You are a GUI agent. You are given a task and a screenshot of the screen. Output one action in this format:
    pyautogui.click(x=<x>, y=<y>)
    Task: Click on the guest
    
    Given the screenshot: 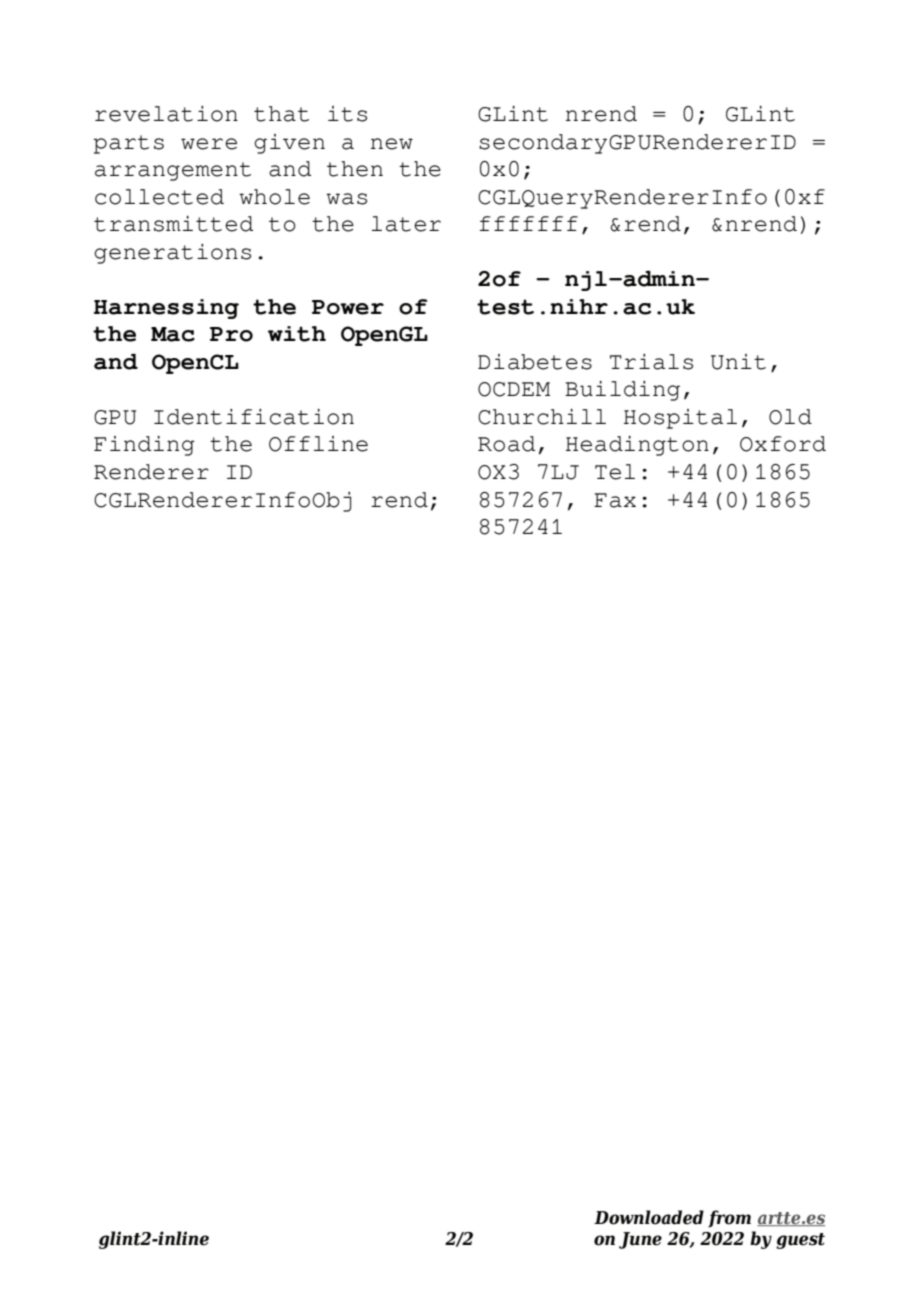 What is the action you would take?
    pyautogui.click(x=800, y=1241)
